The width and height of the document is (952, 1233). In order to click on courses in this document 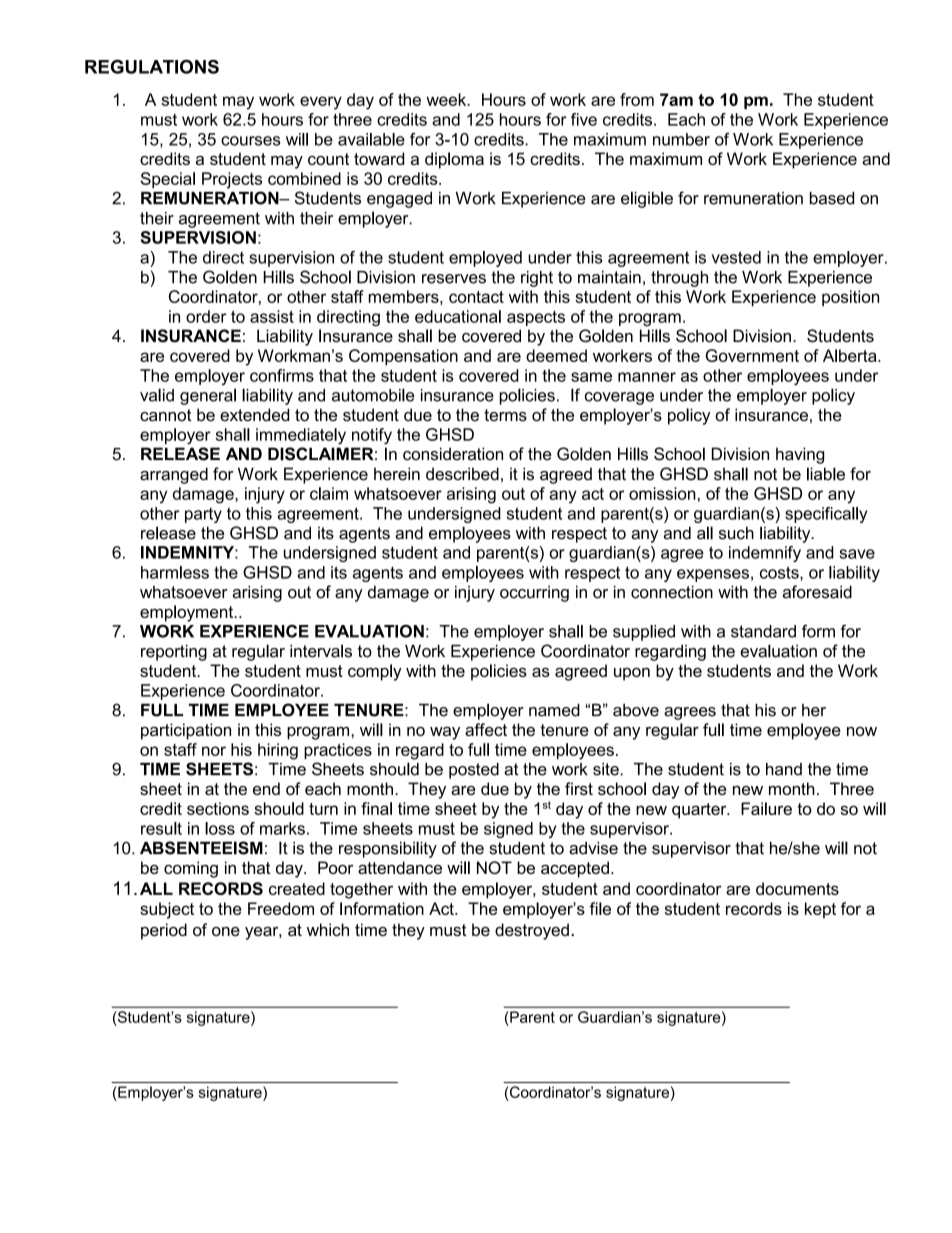, I will do `click(251, 141)`.
